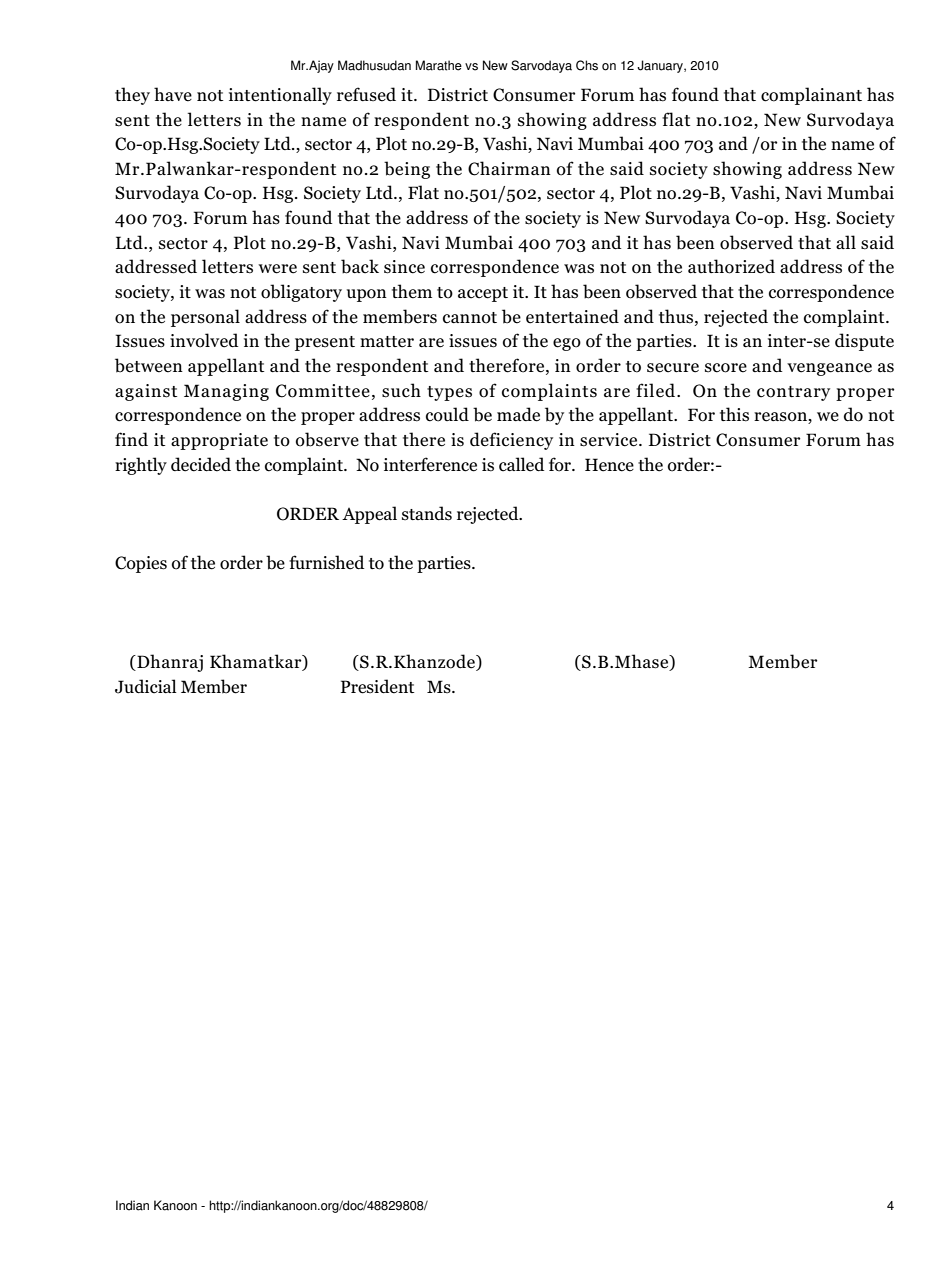  I want to click on President, so click(378, 686).
